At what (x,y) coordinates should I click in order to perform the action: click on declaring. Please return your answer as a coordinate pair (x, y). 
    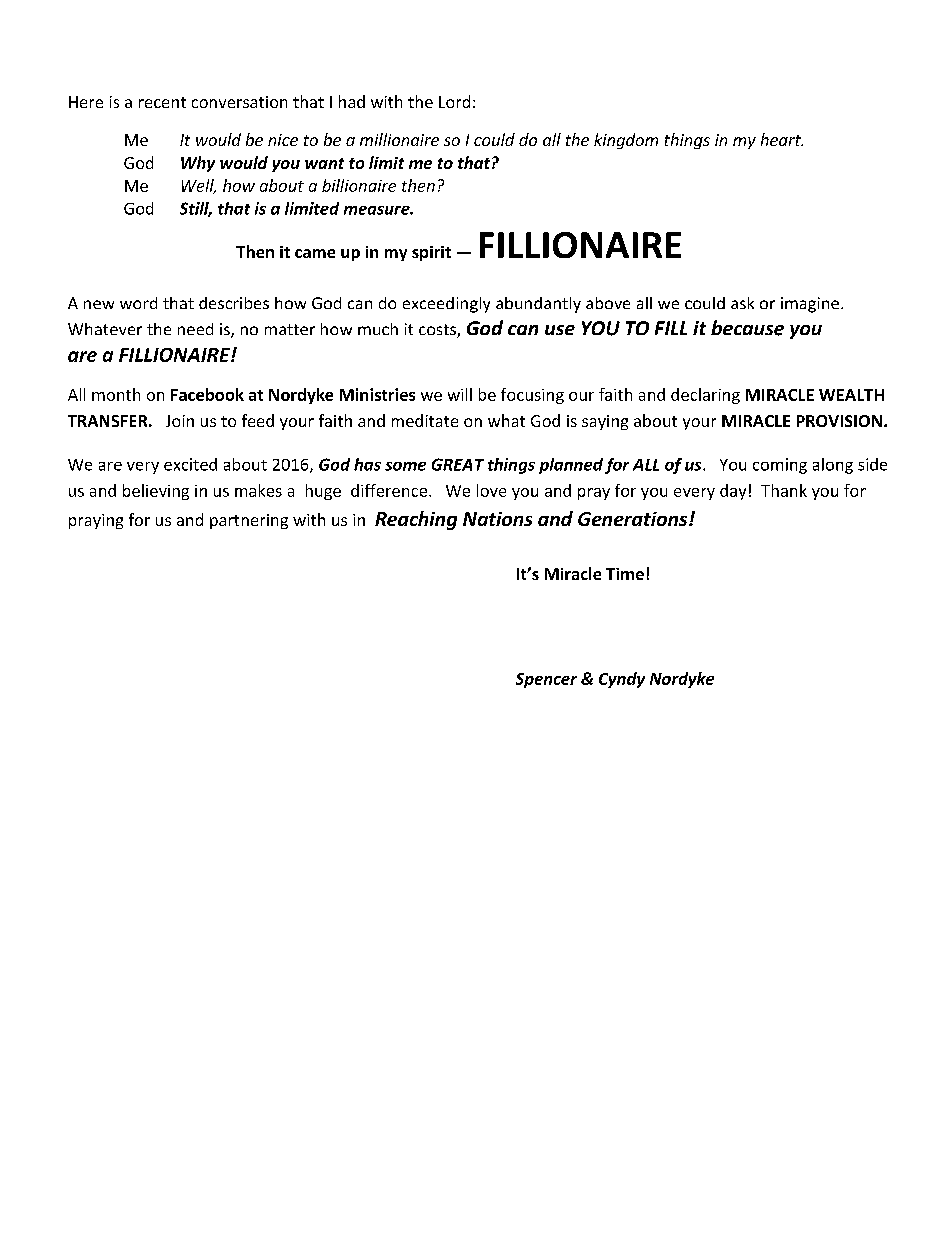
    Looking at the image, I should click on (705, 396).
